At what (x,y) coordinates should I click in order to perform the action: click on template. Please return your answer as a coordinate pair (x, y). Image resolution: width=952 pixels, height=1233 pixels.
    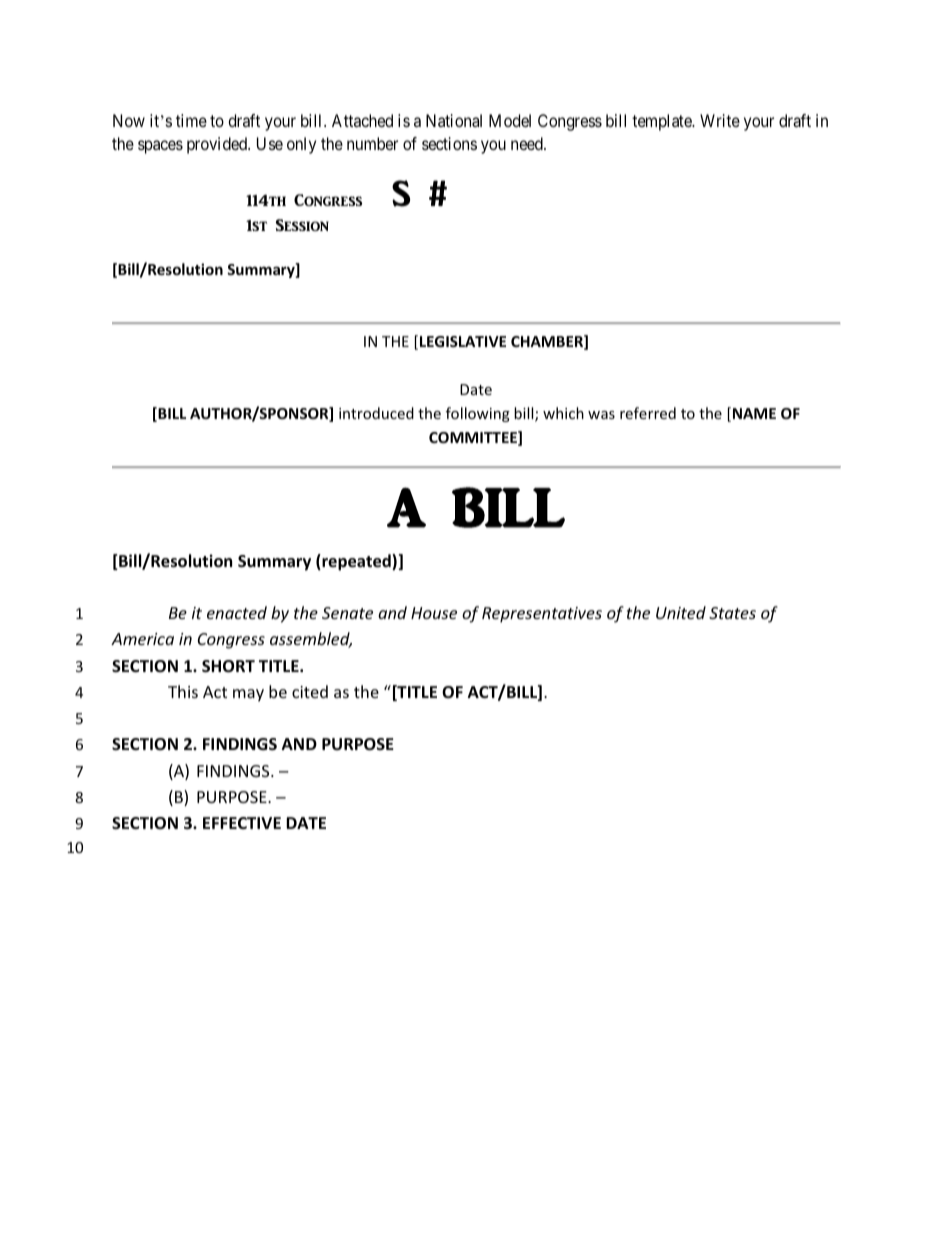
    Looking at the image, I should click on (663, 122).
